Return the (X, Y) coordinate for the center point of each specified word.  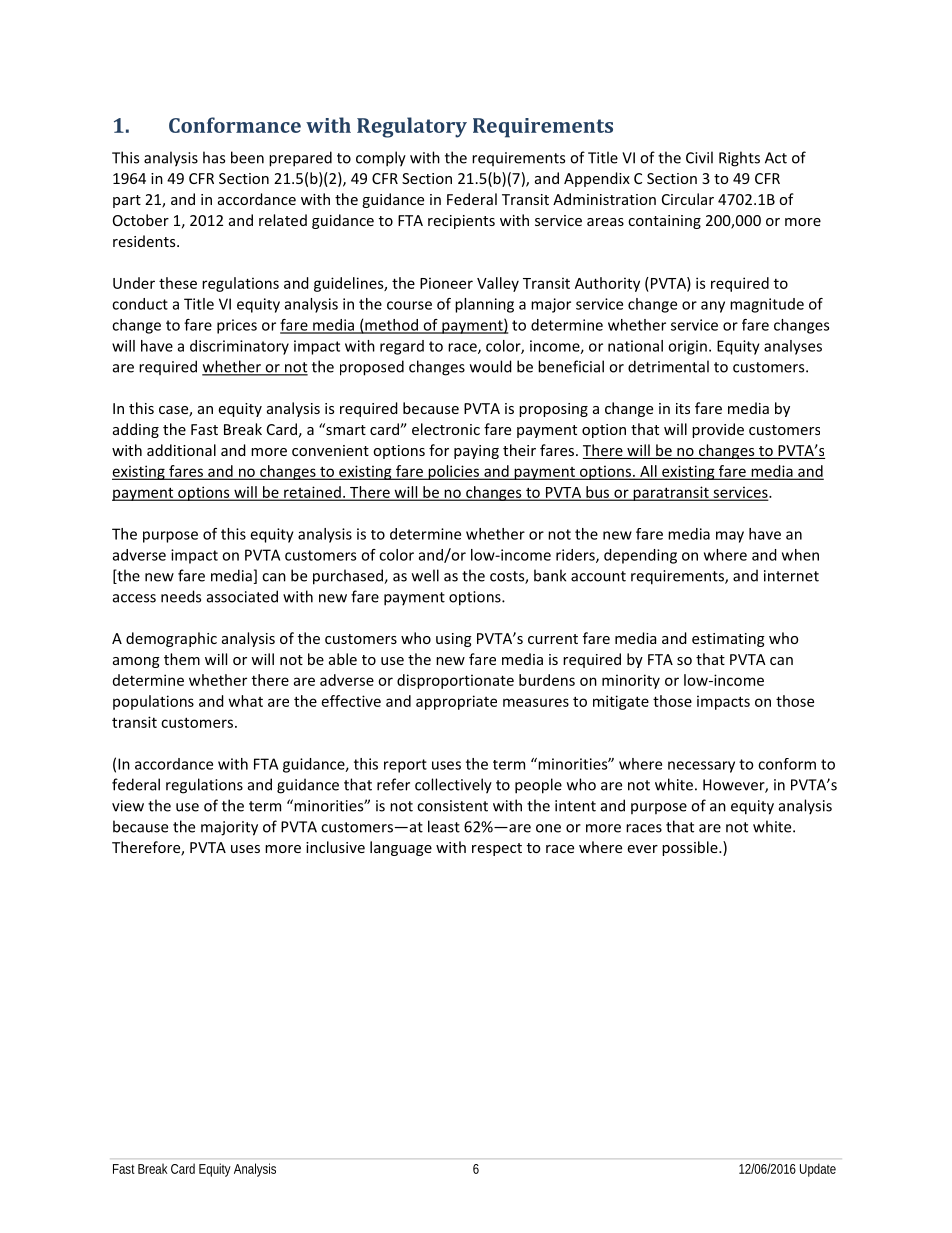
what (246, 701)
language (401, 848)
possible (691, 848)
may (730, 537)
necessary (701, 767)
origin (687, 347)
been (247, 157)
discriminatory (239, 347)
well (425, 575)
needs (181, 596)
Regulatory (412, 127)
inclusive (335, 847)
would (491, 366)
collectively (453, 786)
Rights (739, 159)
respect (497, 849)
